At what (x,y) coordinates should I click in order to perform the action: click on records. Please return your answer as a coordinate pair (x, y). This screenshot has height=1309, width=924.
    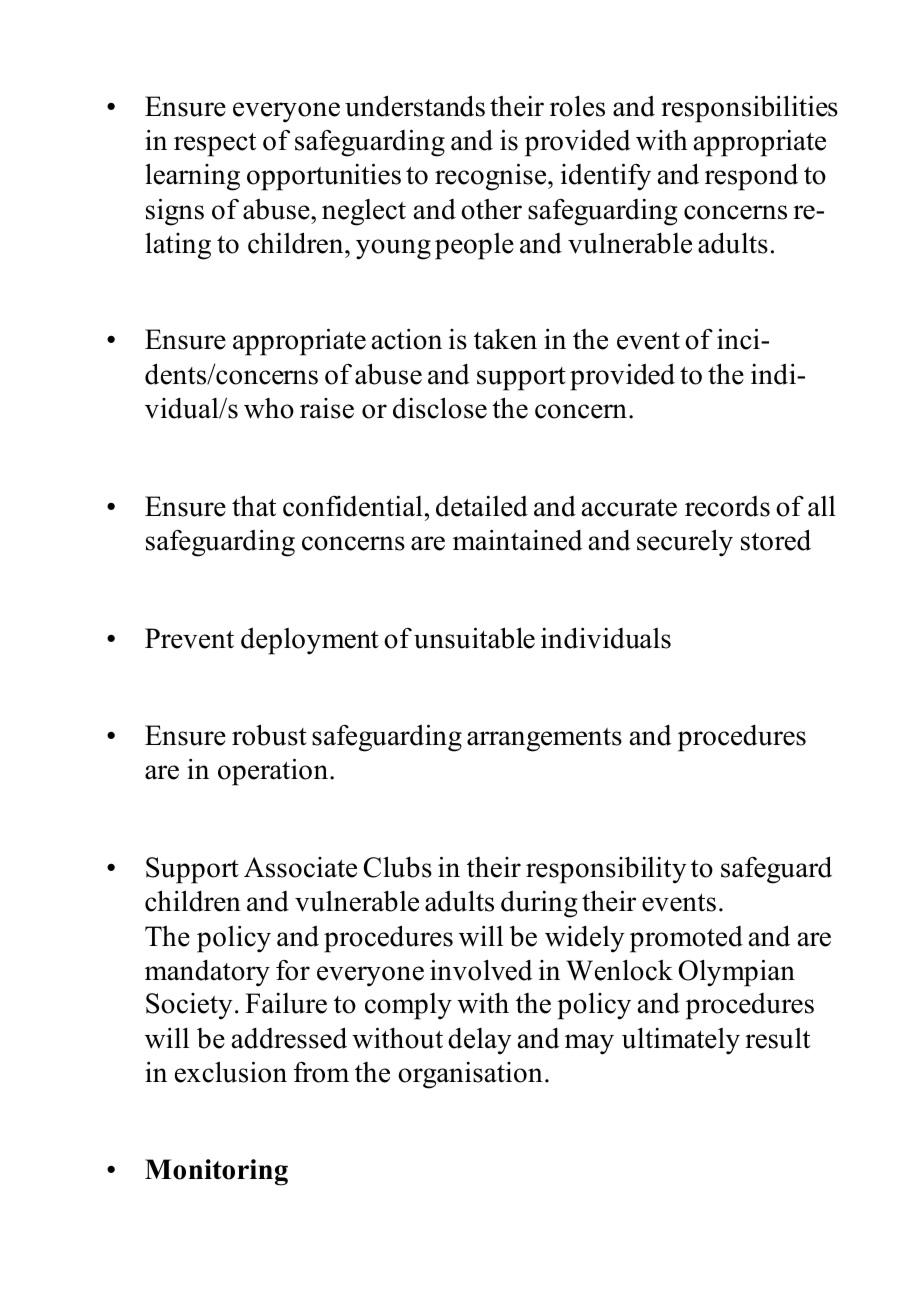
    Looking at the image, I should click on (727, 506).
